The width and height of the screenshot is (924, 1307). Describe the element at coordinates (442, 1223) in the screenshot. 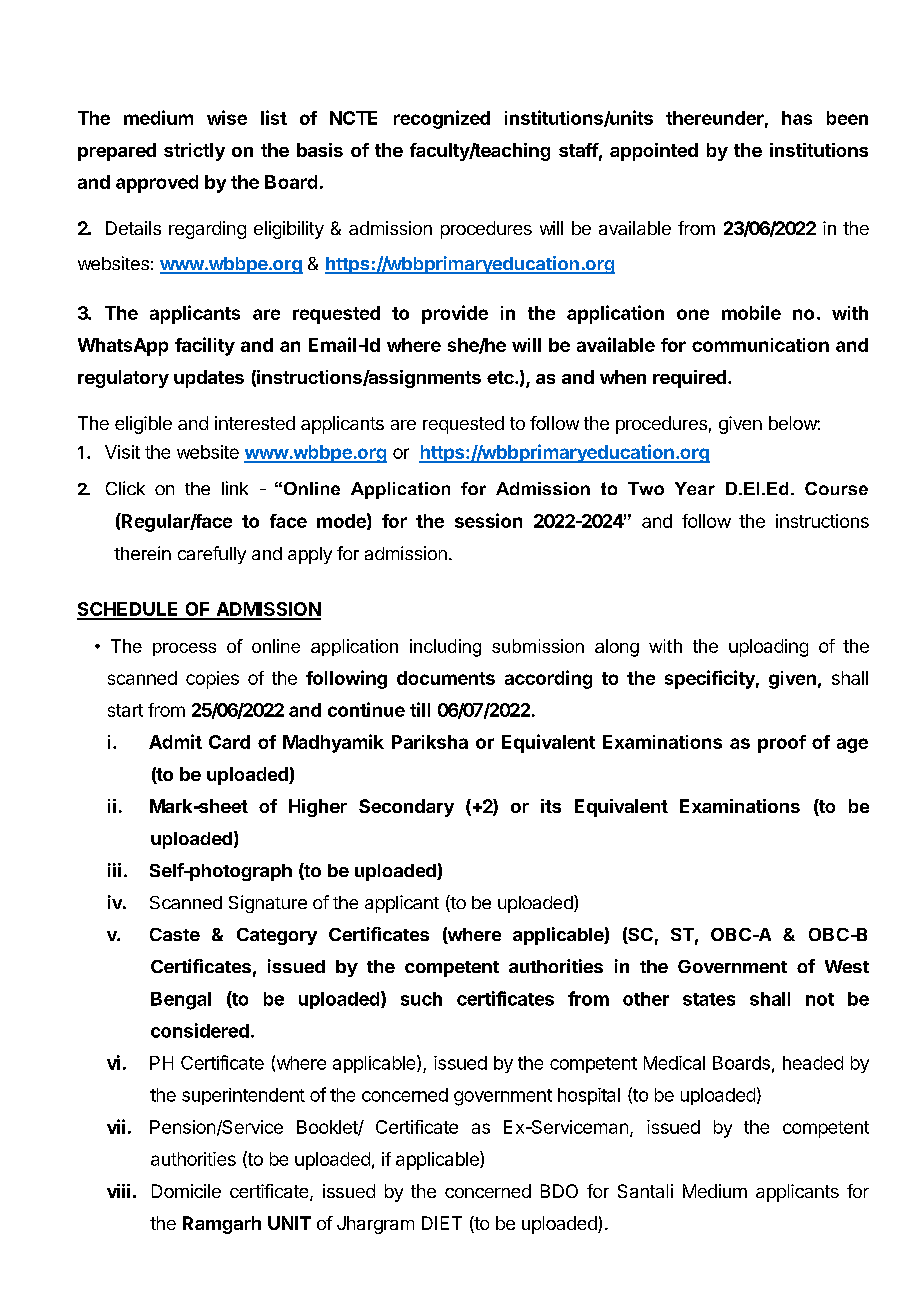

I see `DIET` at that location.
